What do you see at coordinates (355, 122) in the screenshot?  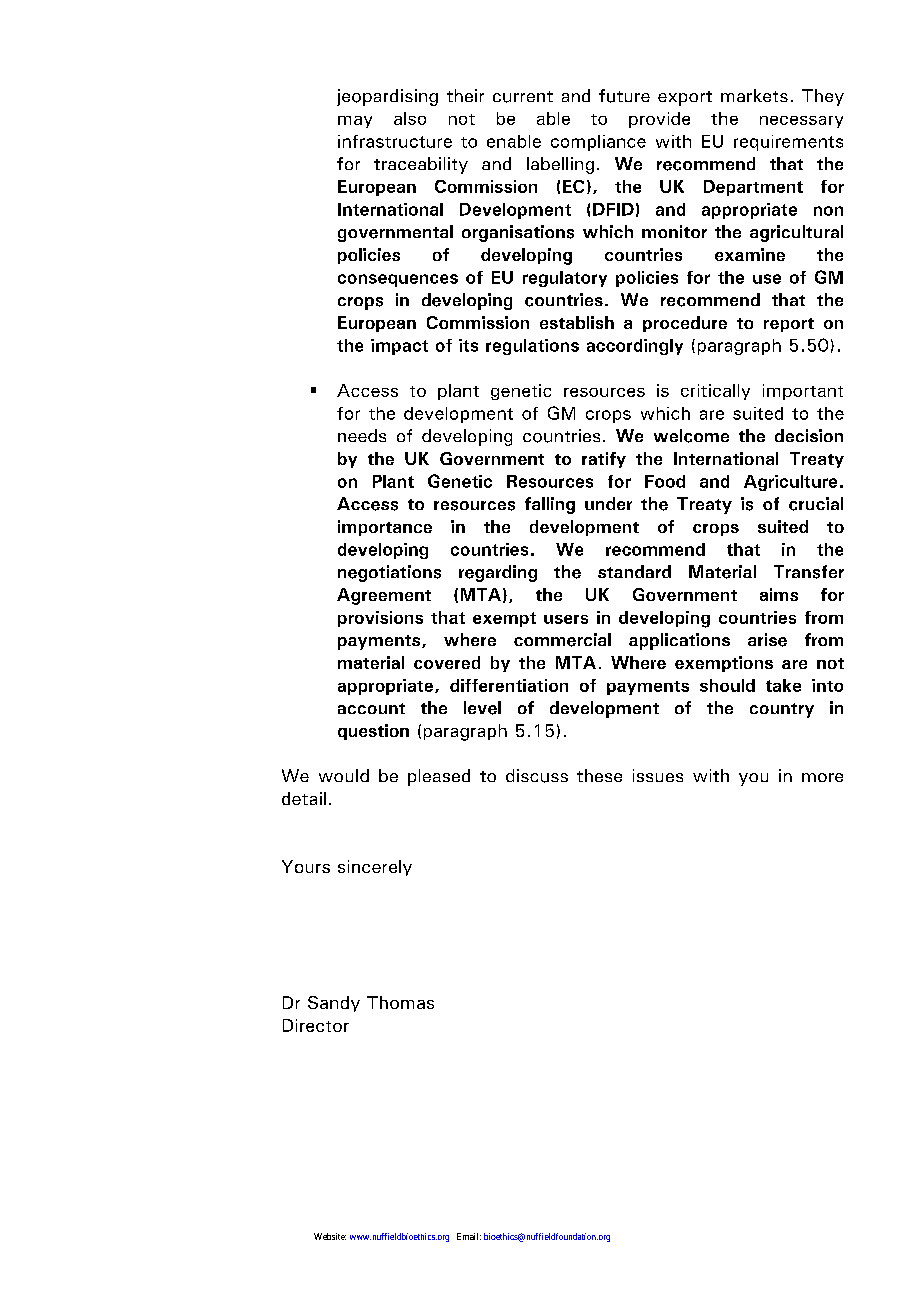 I see `may` at bounding box center [355, 122].
